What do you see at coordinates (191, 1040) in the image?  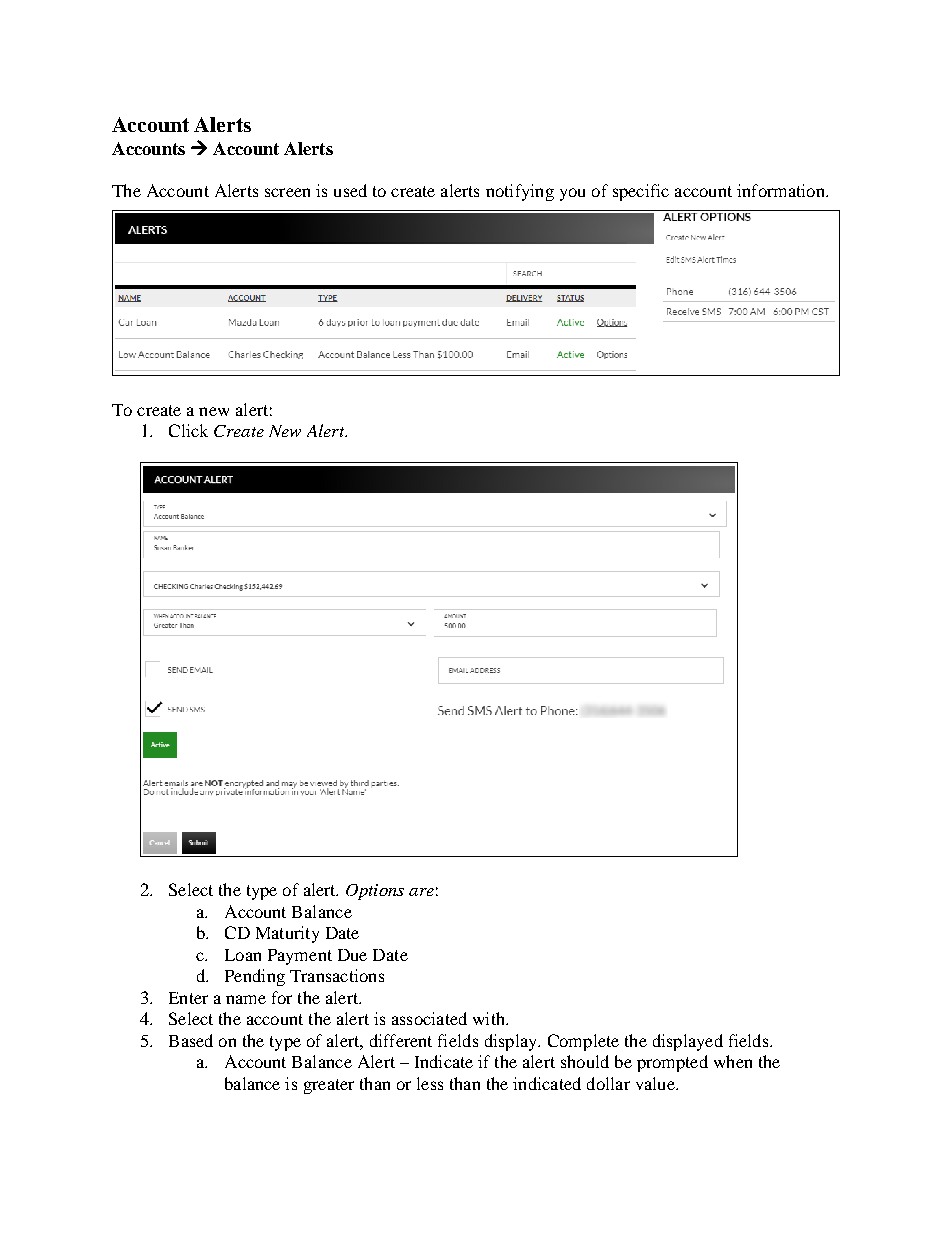 I see `Based` at bounding box center [191, 1040].
